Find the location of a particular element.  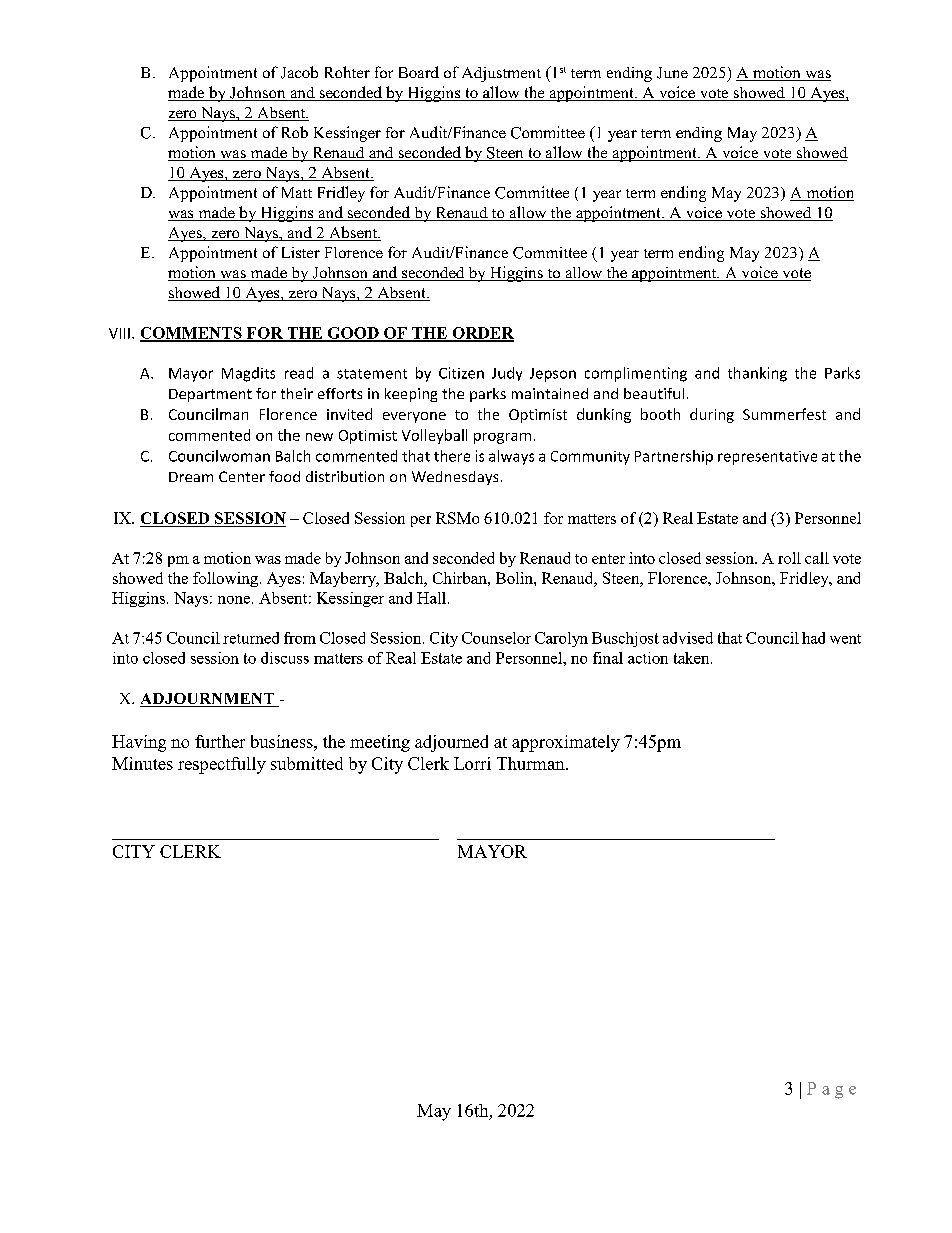

COMMENTS is located at coordinates (192, 334).
